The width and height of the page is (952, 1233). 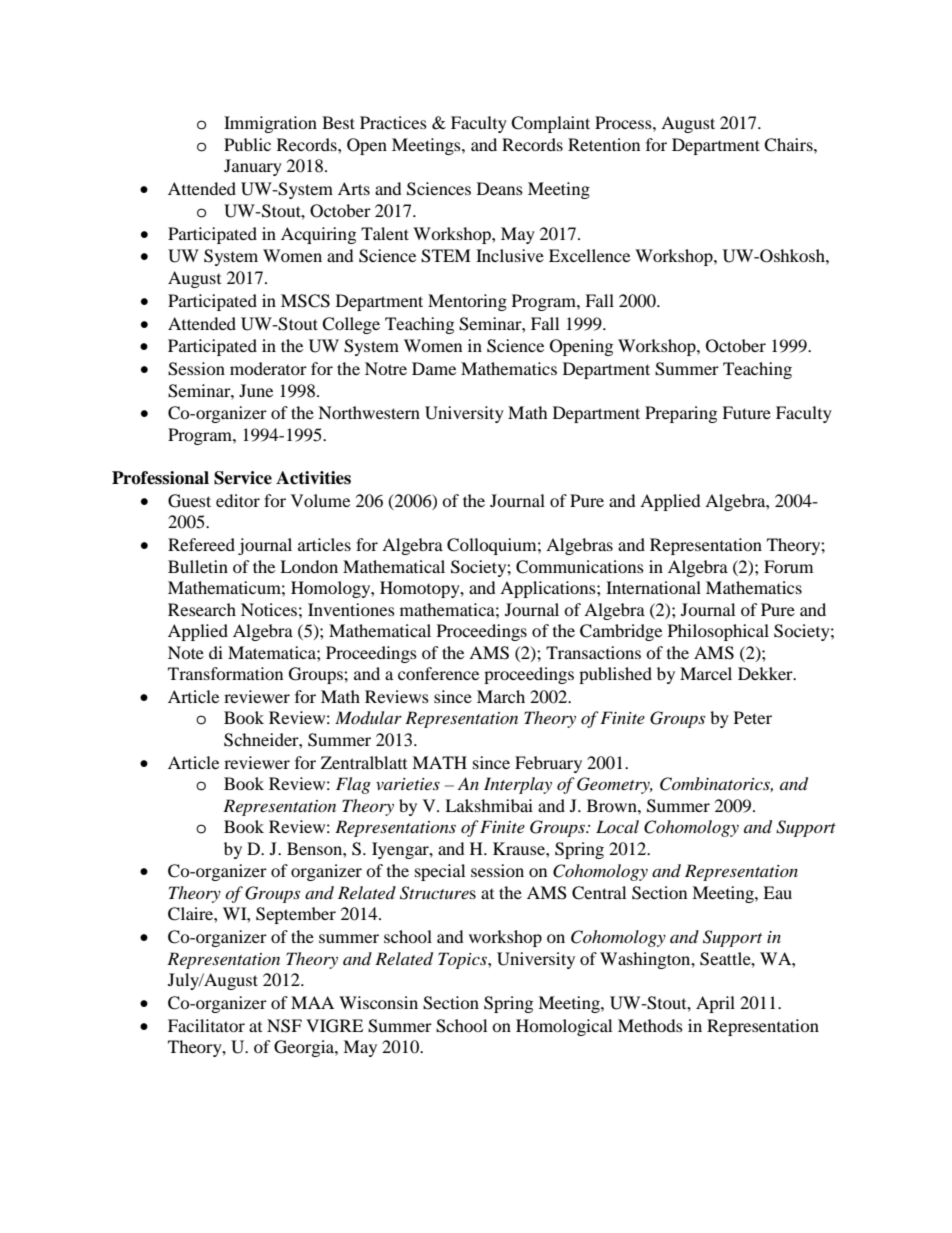 I want to click on Preparing, so click(x=681, y=414).
